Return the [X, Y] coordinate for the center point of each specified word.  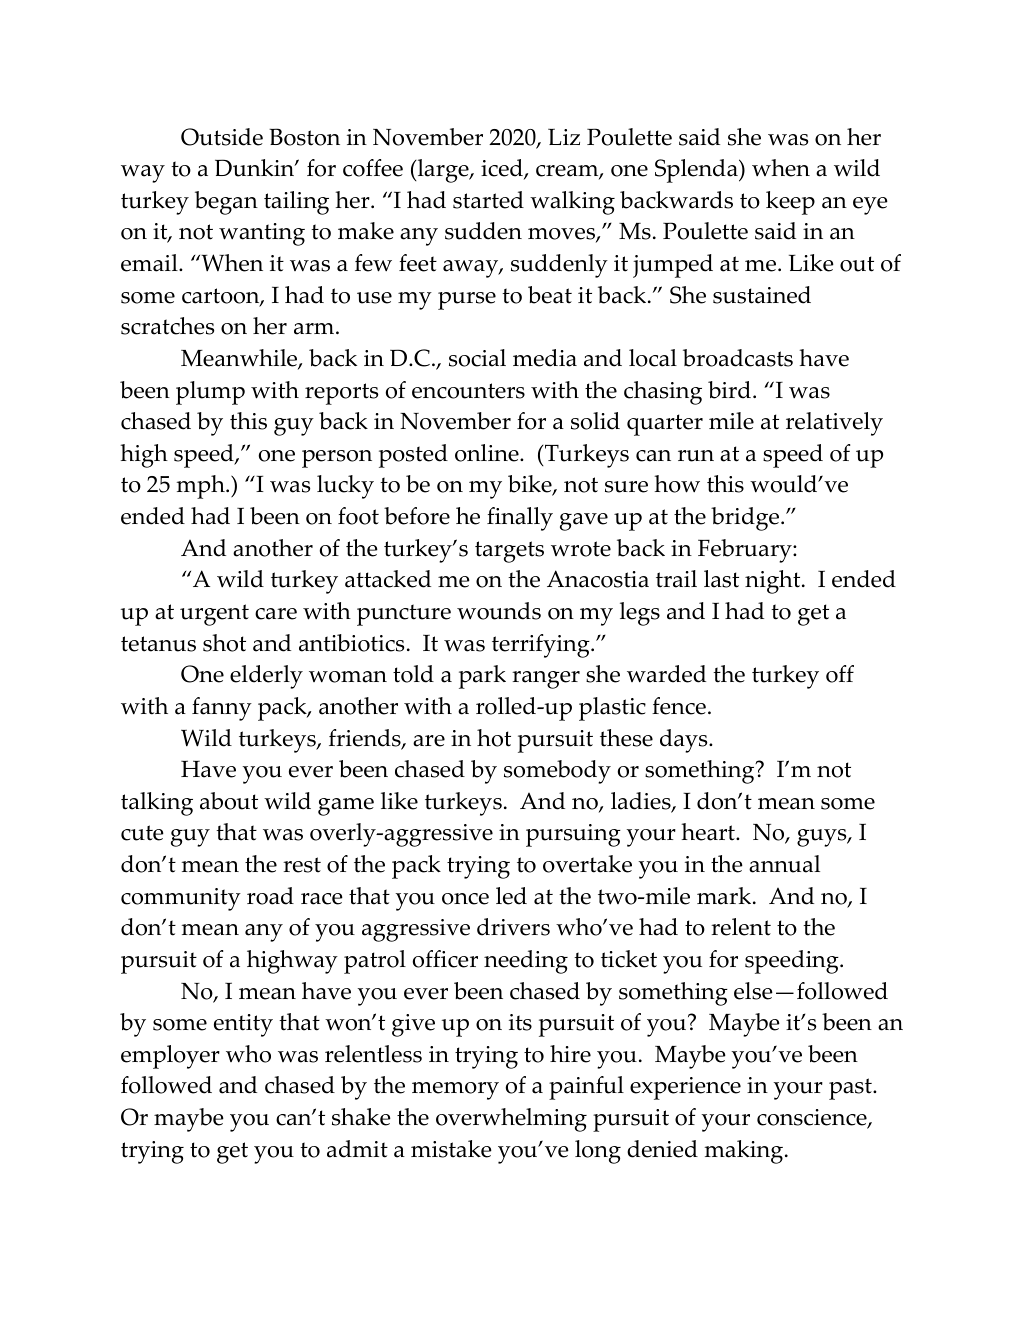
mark [725, 896]
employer [170, 1057]
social [477, 358]
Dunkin [255, 168]
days [685, 741]
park [482, 677]
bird [729, 390]
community [181, 899]
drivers [513, 927]
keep [790, 203]
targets [509, 552]
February [746, 551]
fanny [222, 709]
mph [202, 487]
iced [503, 169]
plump [210, 393]
